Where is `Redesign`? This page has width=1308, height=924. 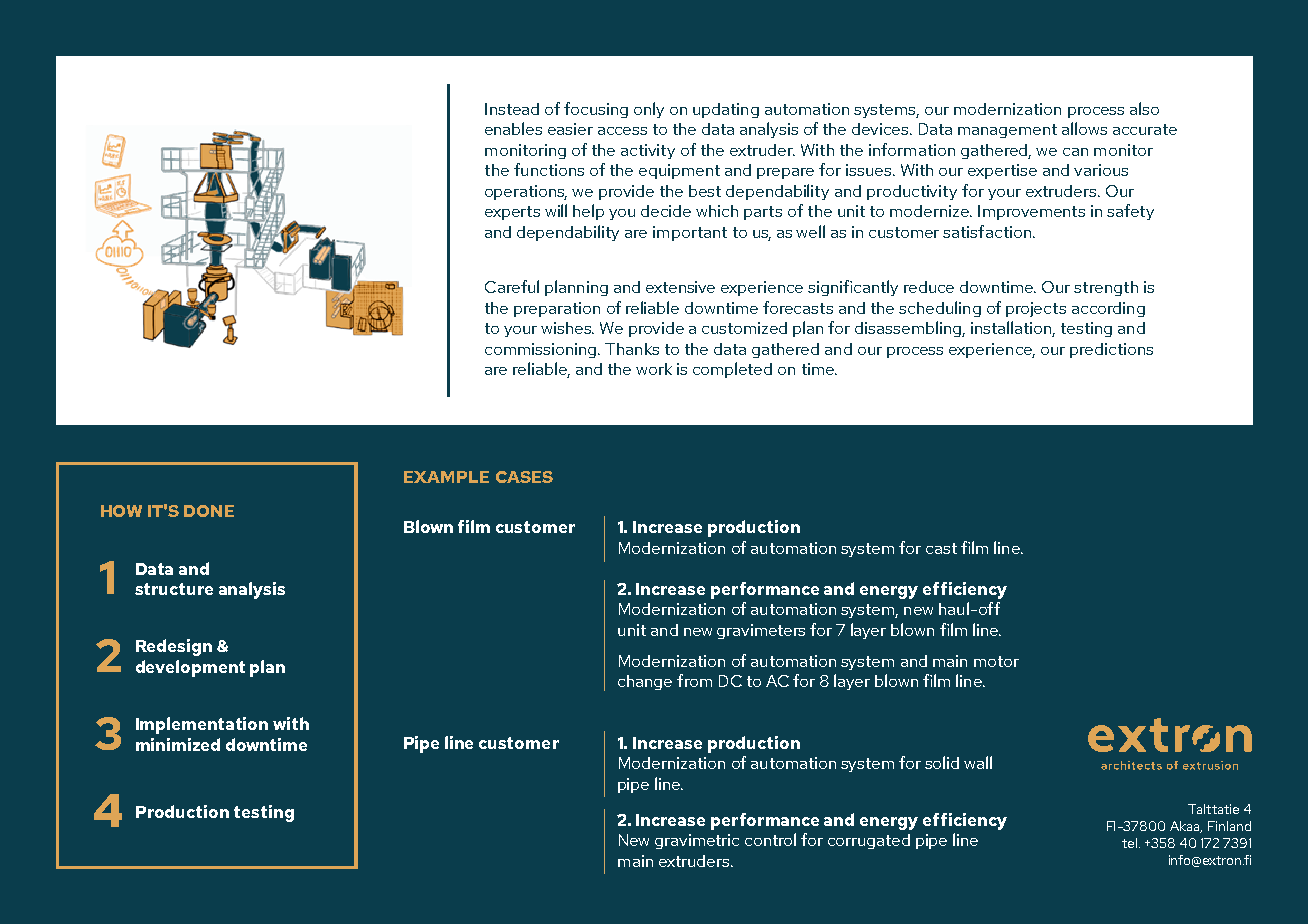
Redesign is located at coordinates (174, 647).
